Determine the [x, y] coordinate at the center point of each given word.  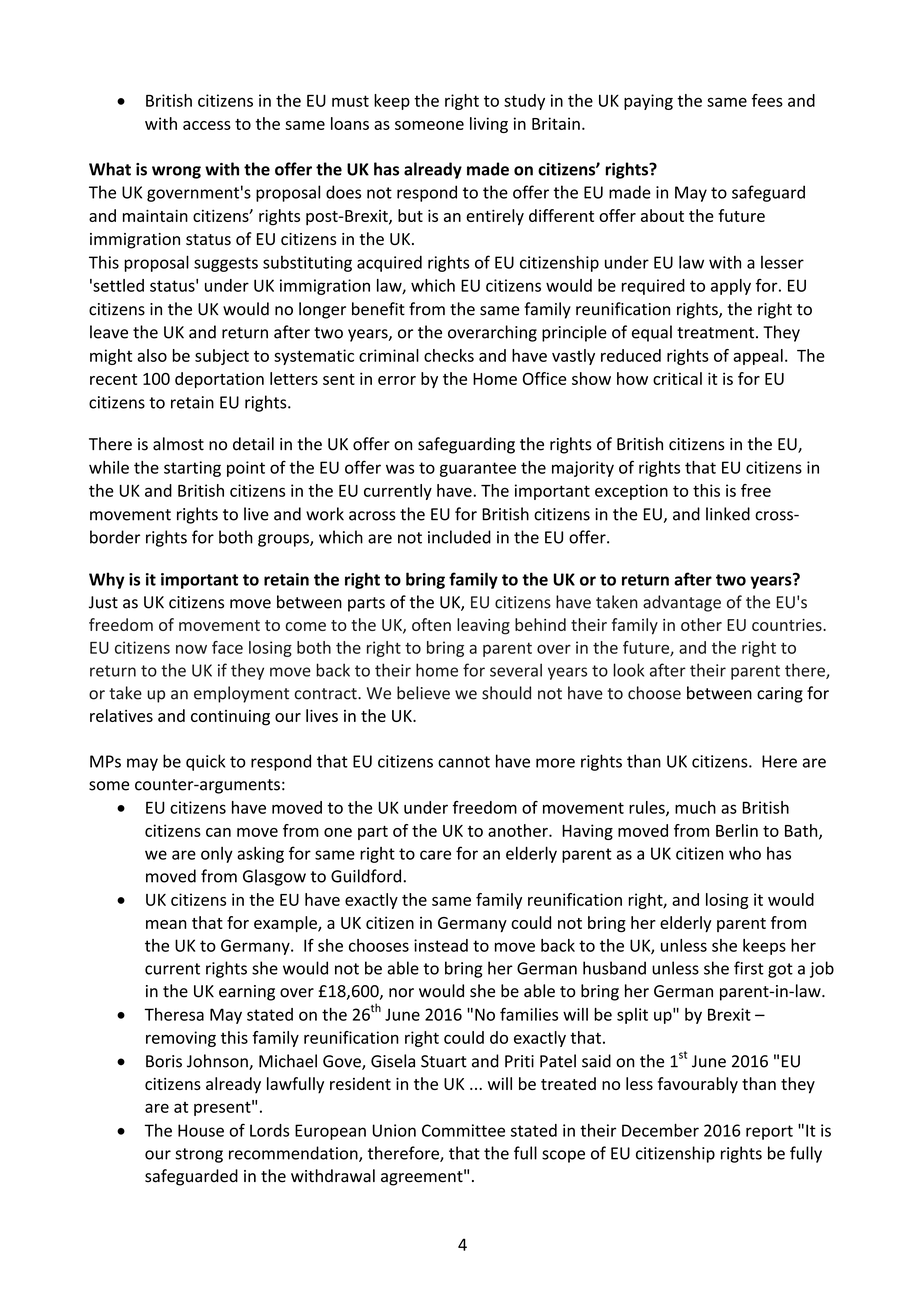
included [459, 537]
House [201, 1130]
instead [441, 945]
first [749, 968]
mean [166, 924]
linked [728, 514]
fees [767, 100]
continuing [230, 718]
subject [222, 357]
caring [780, 695]
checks [449, 355]
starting [192, 469]
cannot [464, 762]
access [207, 125]
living [489, 125]
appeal [758, 357]
